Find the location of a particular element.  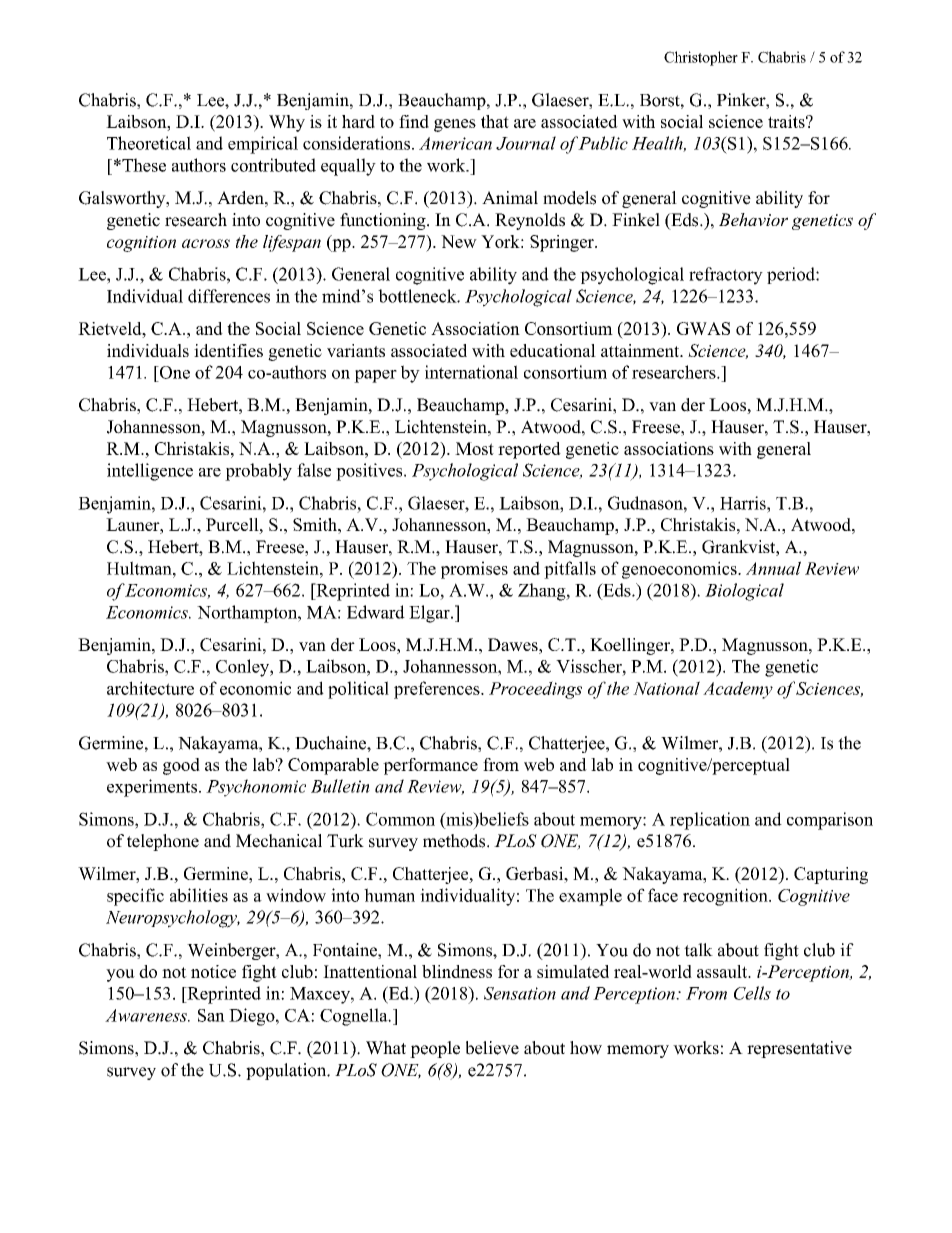

that is located at coordinates (495, 121).
